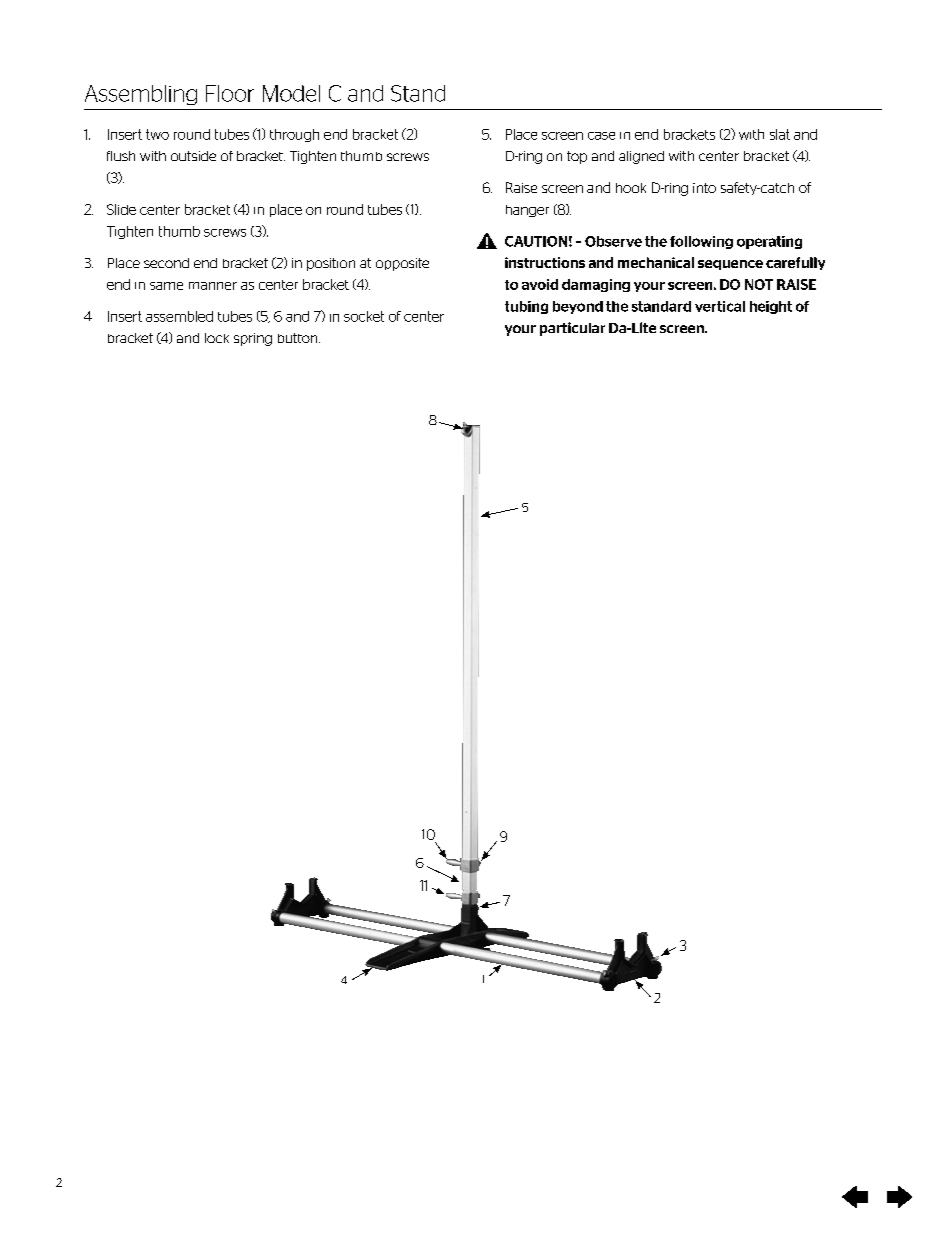 The height and width of the screenshot is (1233, 952). What do you see at coordinates (230, 93) in the screenshot?
I see `Floor` at bounding box center [230, 93].
